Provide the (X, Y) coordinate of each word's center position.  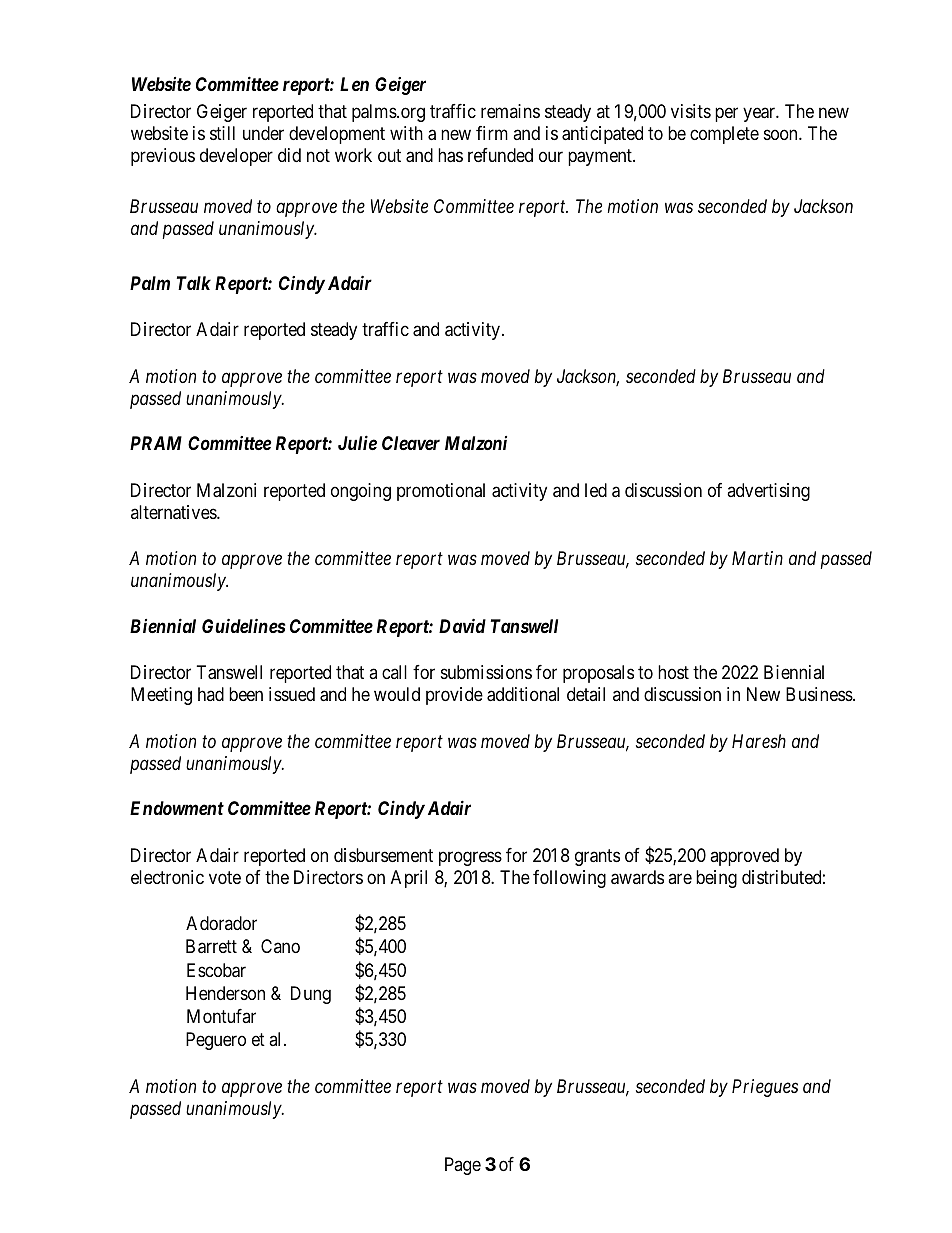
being (716, 879)
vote (225, 877)
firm (492, 133)
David (462, 625)
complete (724, 135)
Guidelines (244, 625)
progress (470, 858)
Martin (757, 558)
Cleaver (411, 443)
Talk (194, 283)
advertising (768, 492)
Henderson (225, 993)
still (222, 133)
